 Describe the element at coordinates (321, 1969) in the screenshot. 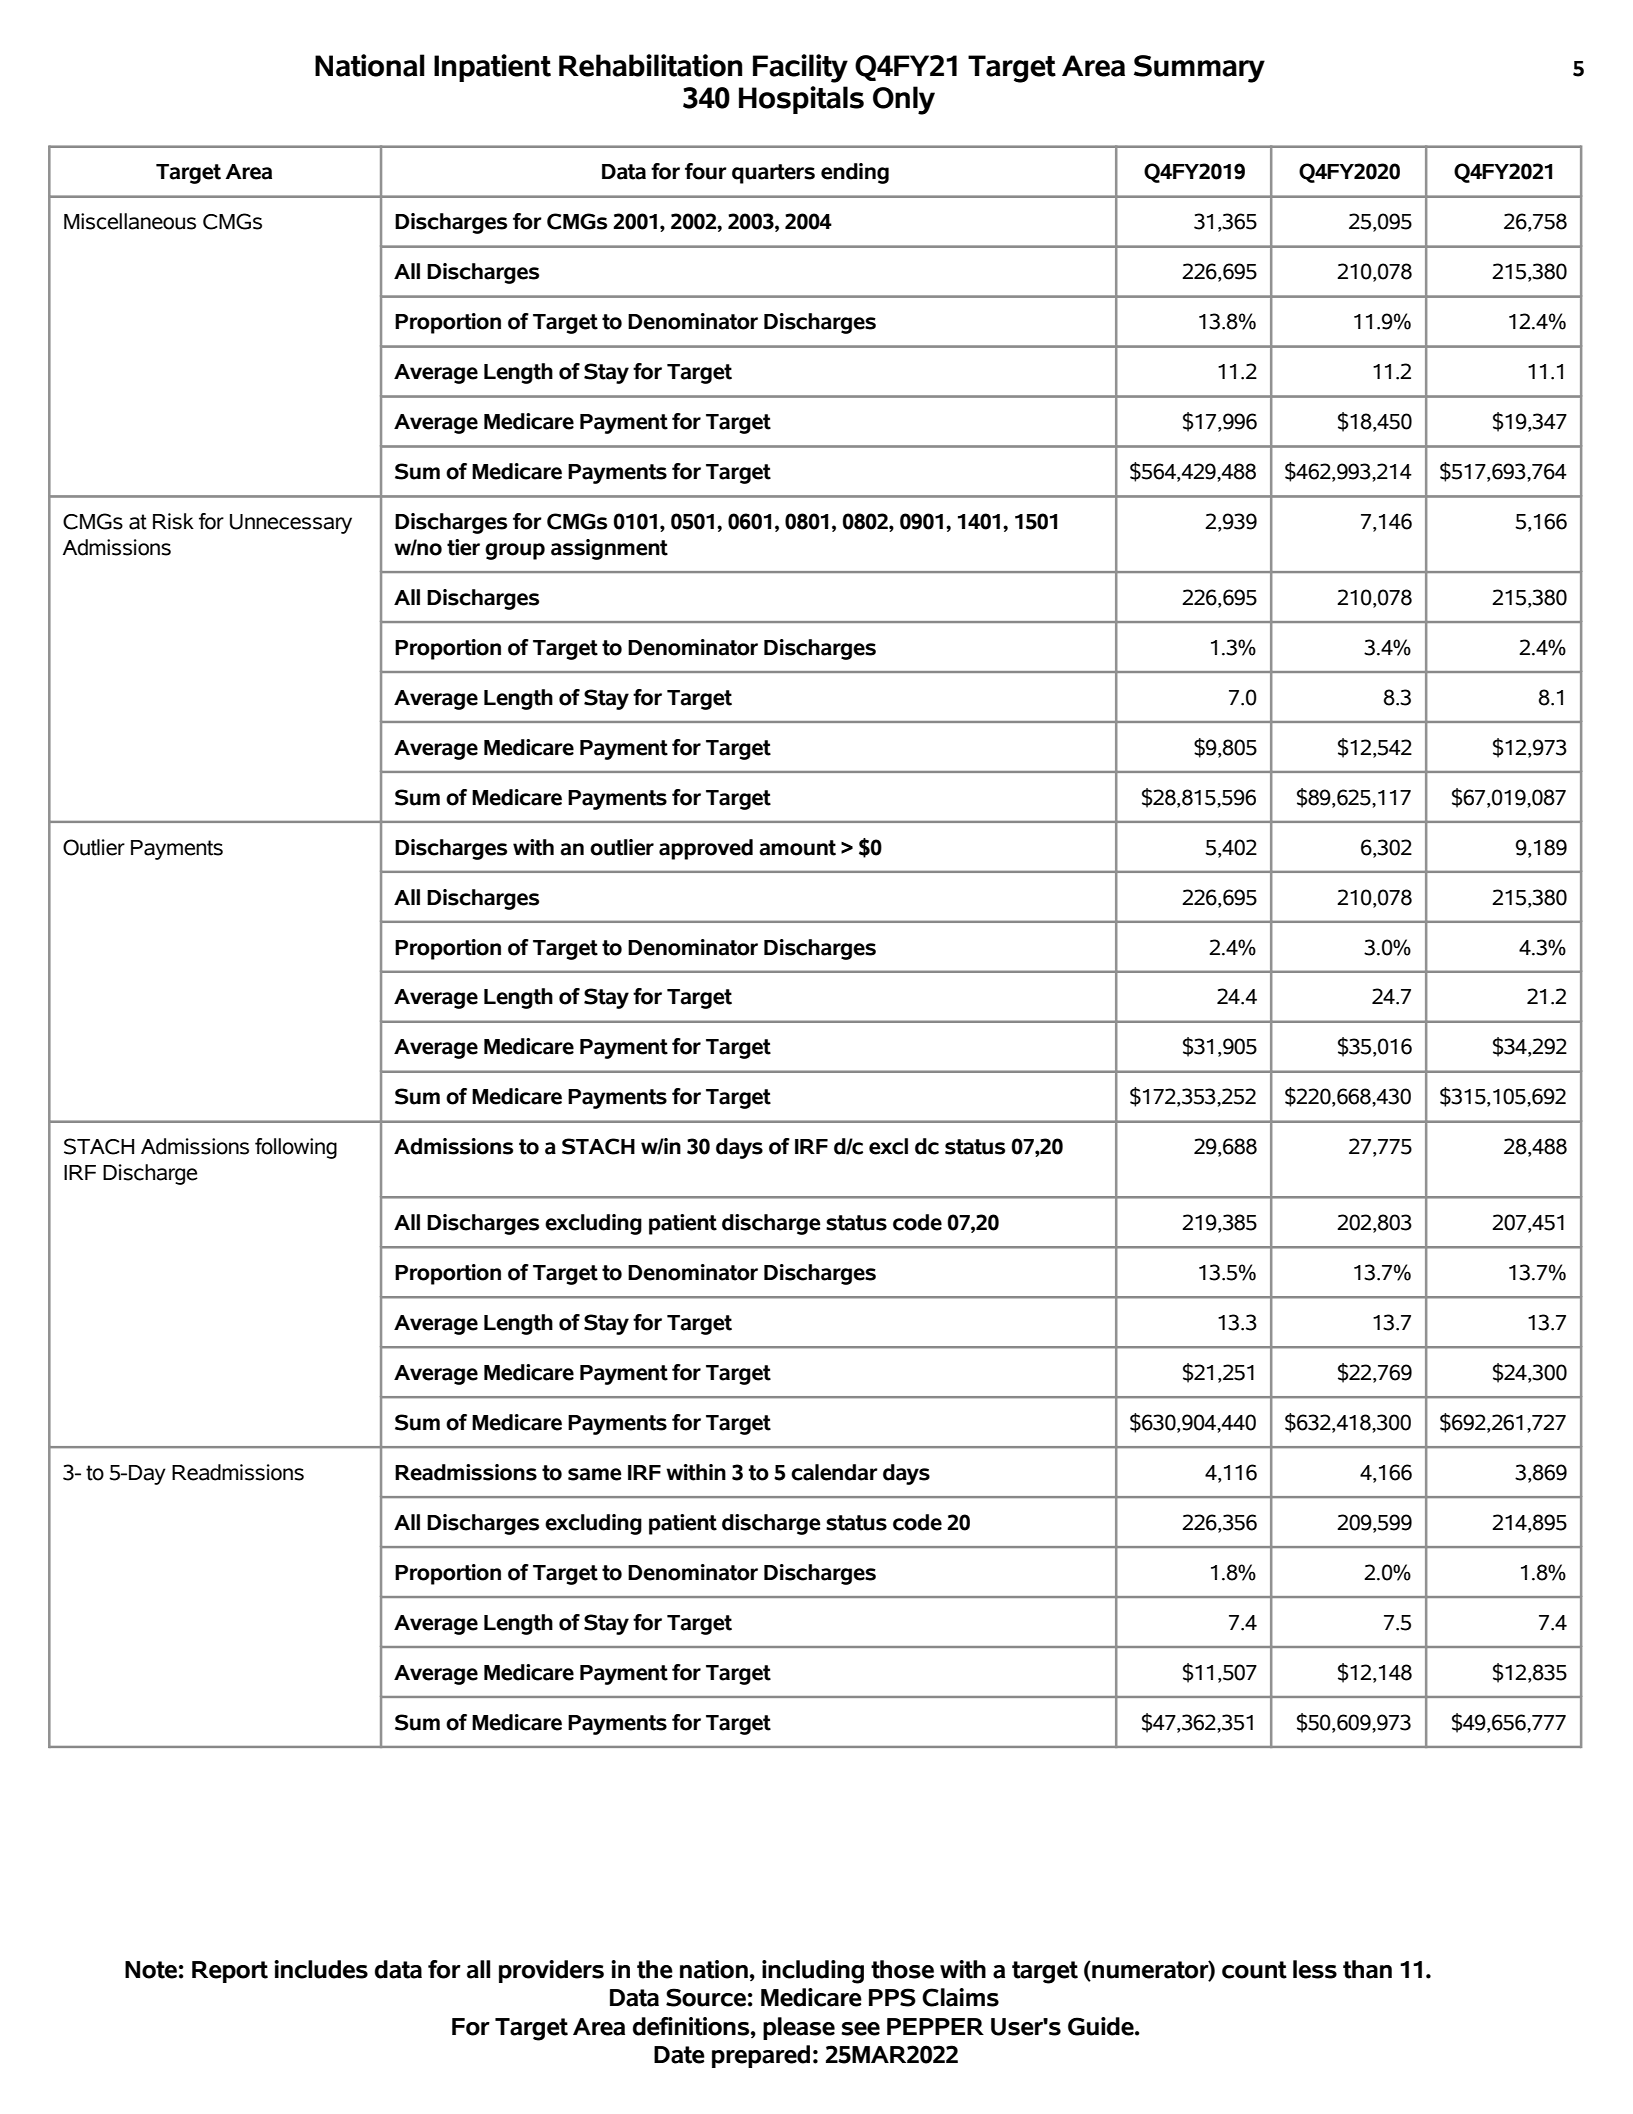

I see `includes` at that location.
